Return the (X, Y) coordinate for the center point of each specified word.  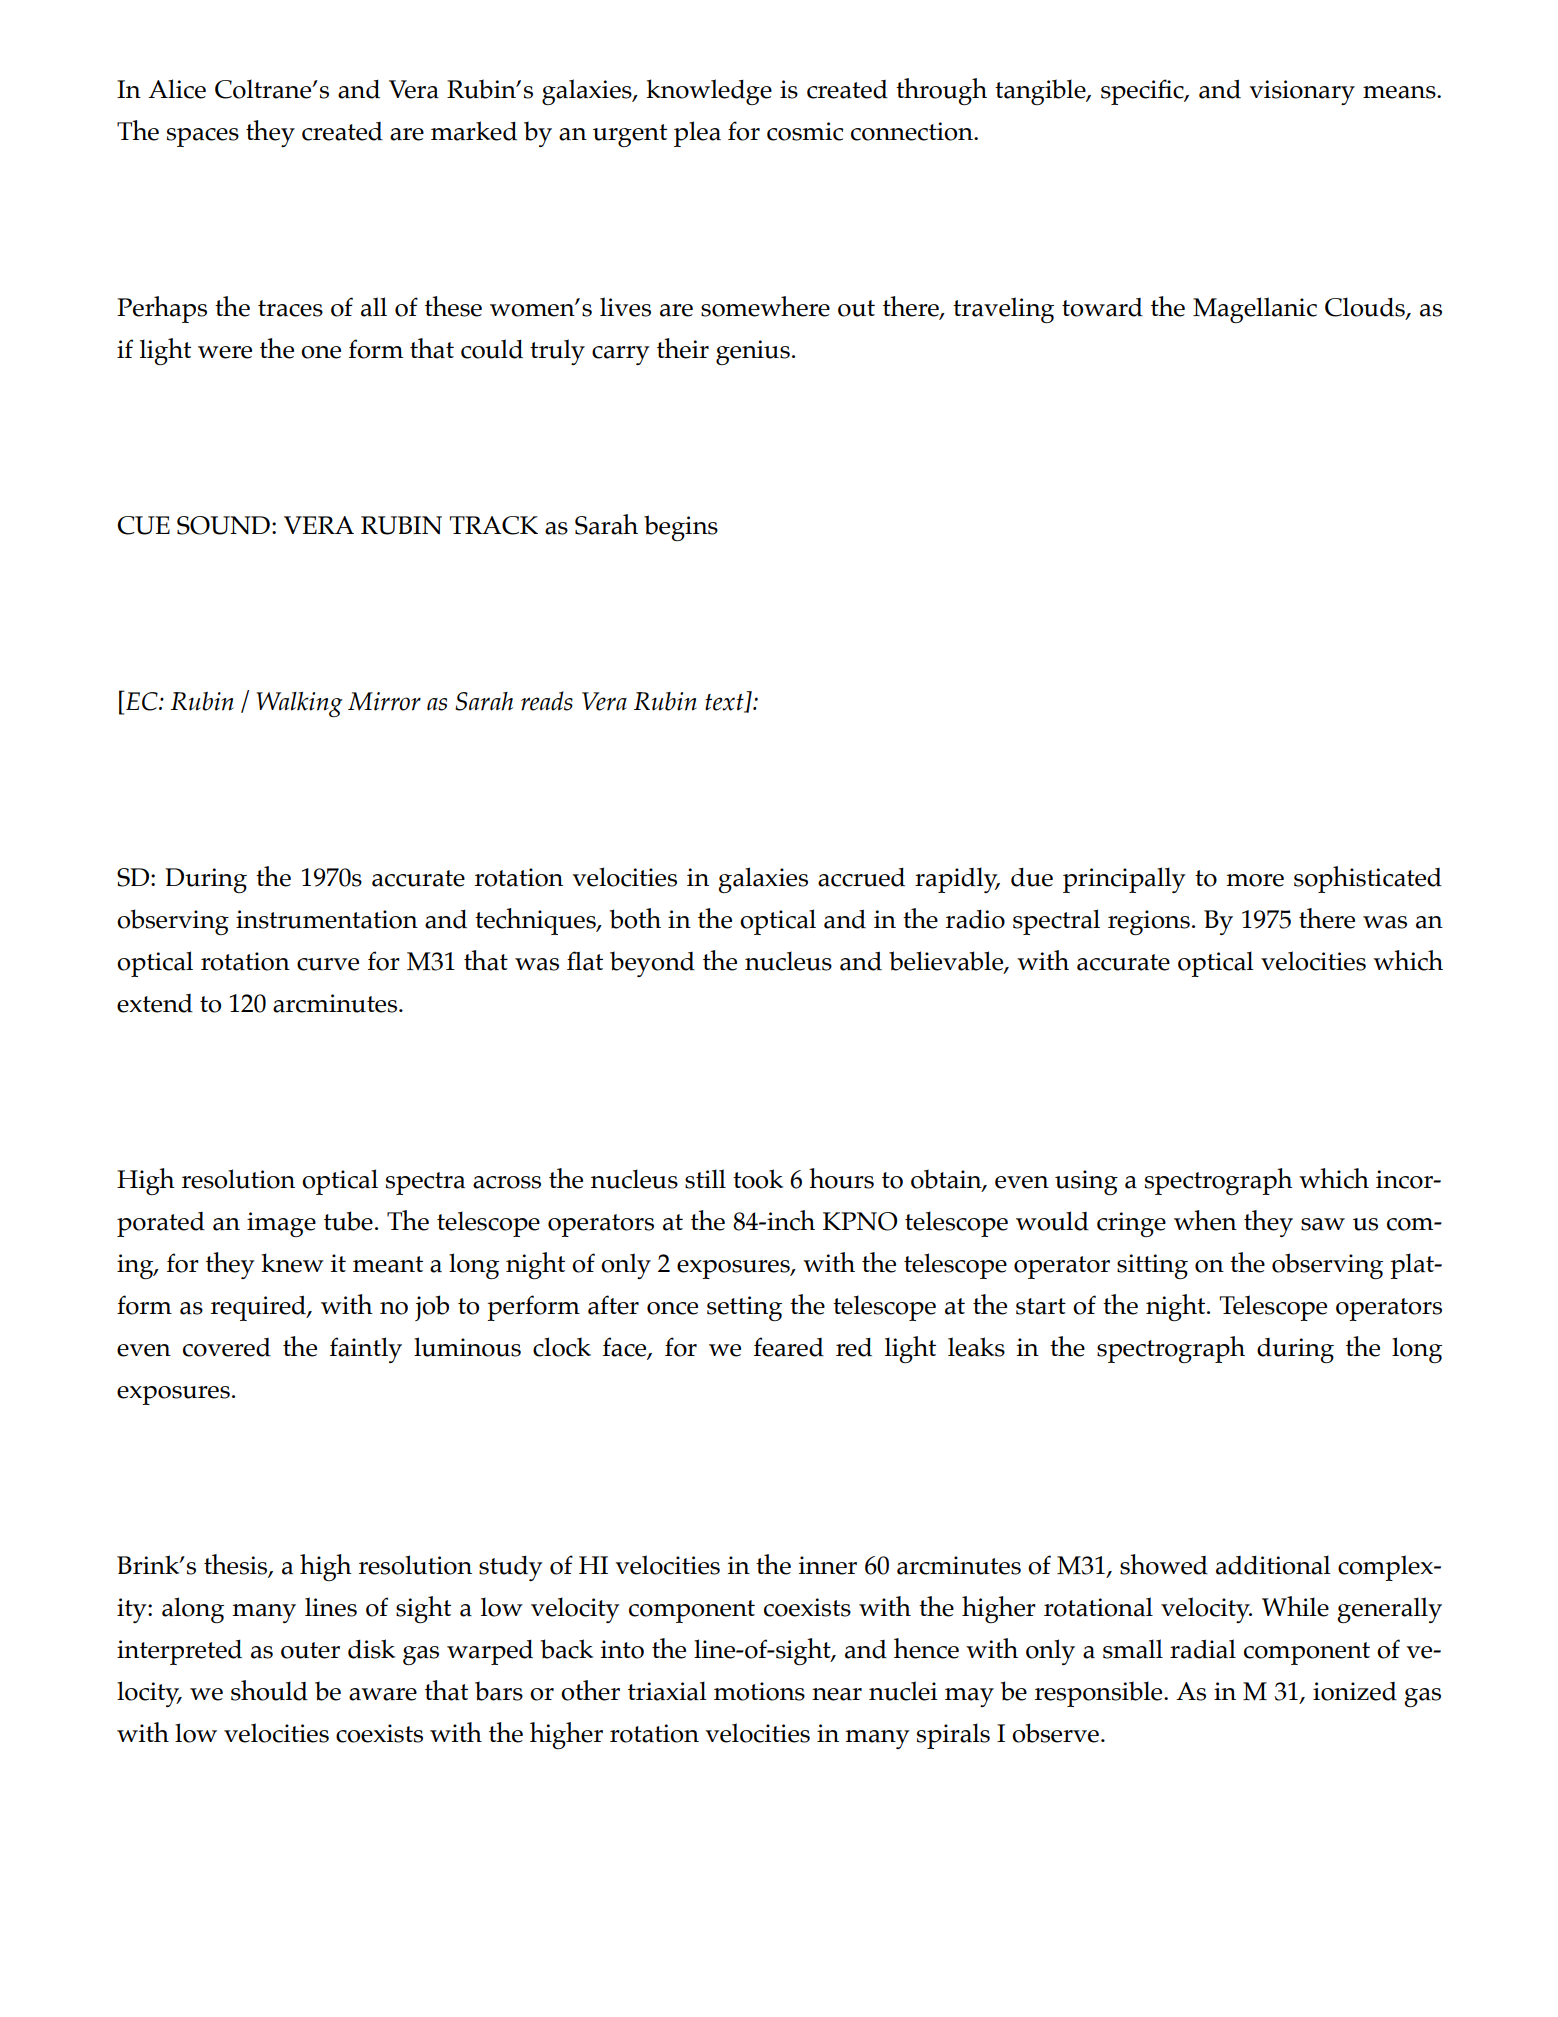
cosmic (805, 131)
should (269, 1690)
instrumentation (327, 919)
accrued (861, 877)
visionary (1302, 92)
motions (759, 1691)
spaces (203, 137)
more (1255, 880)
